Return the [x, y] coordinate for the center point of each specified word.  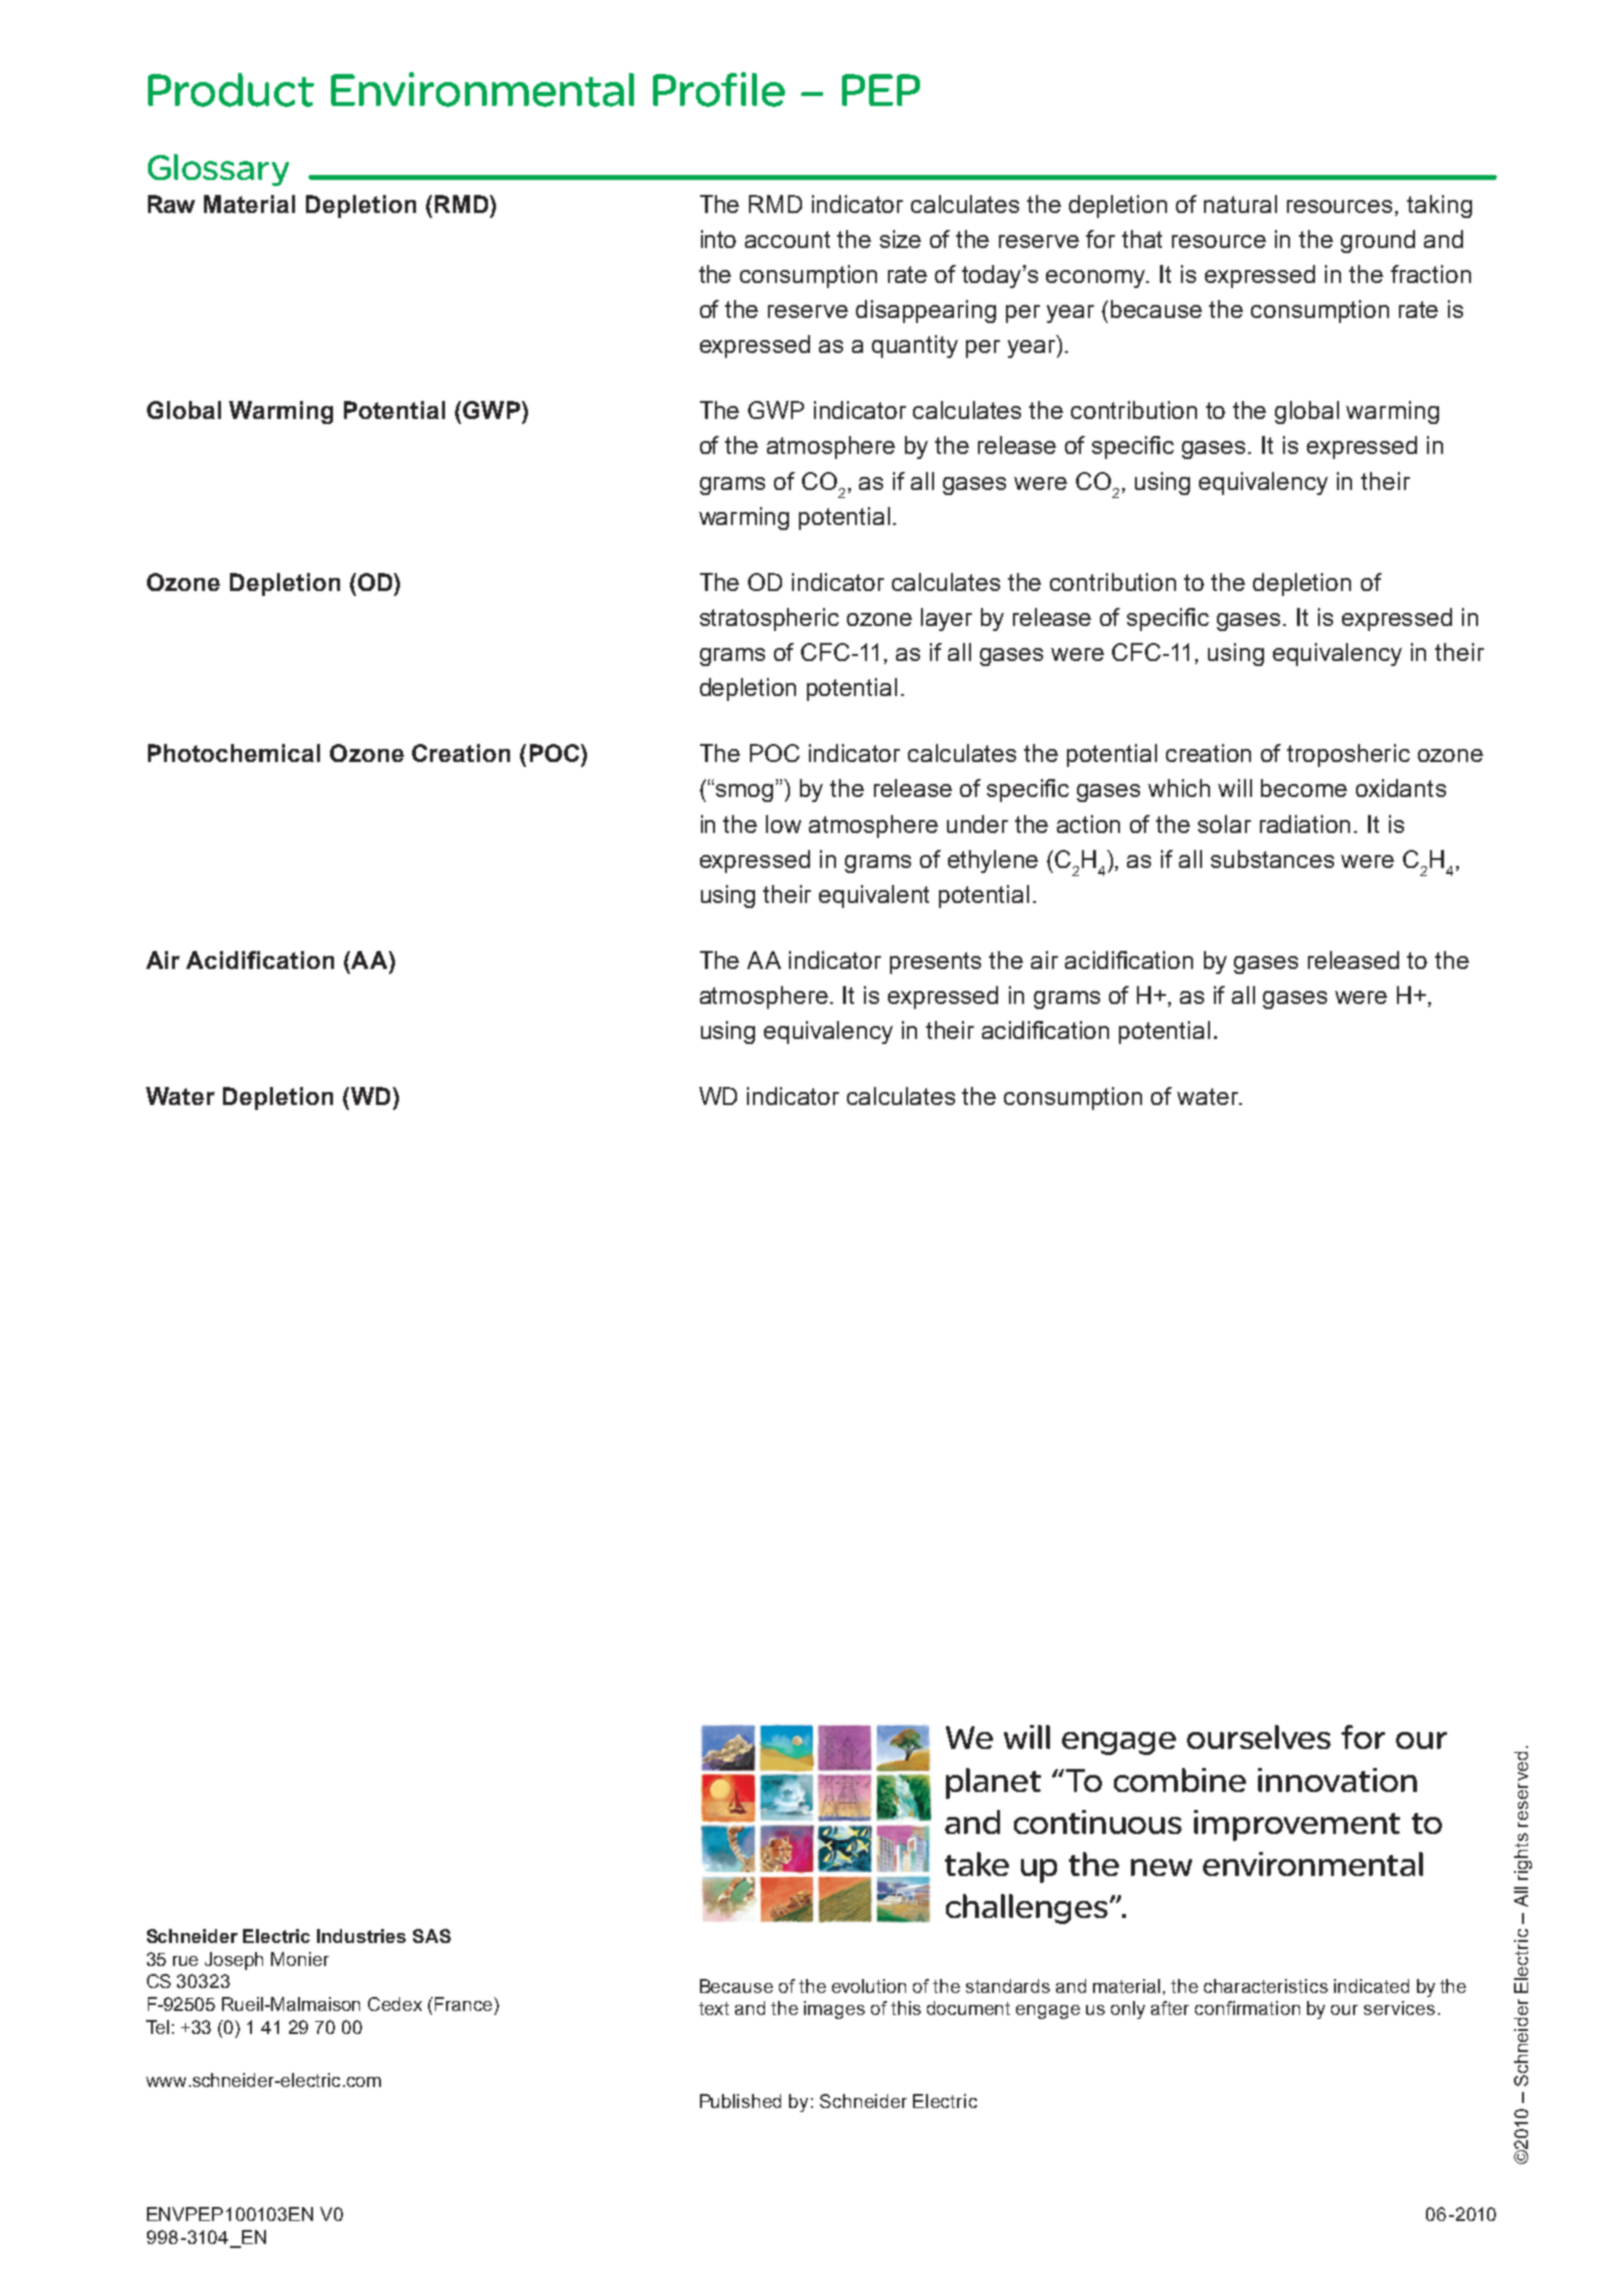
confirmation [1247, 2008]
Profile [719, 89]
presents [935, 963]
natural [1240, 204]
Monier [300, 1959]
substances [1272, 859]
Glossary [218, 170]
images [834, 2010]
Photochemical [234, 753]
